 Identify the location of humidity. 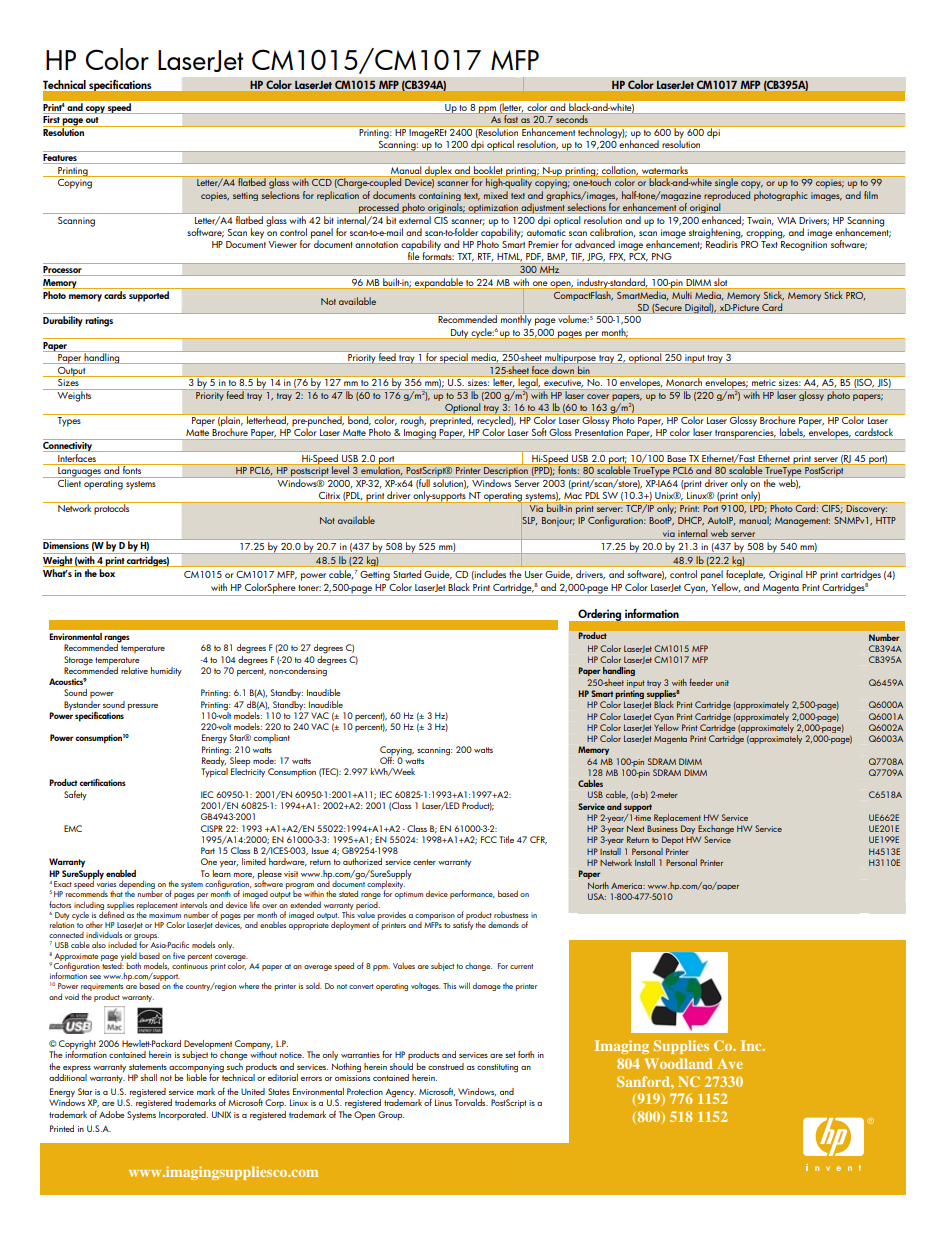
(166, 672).
